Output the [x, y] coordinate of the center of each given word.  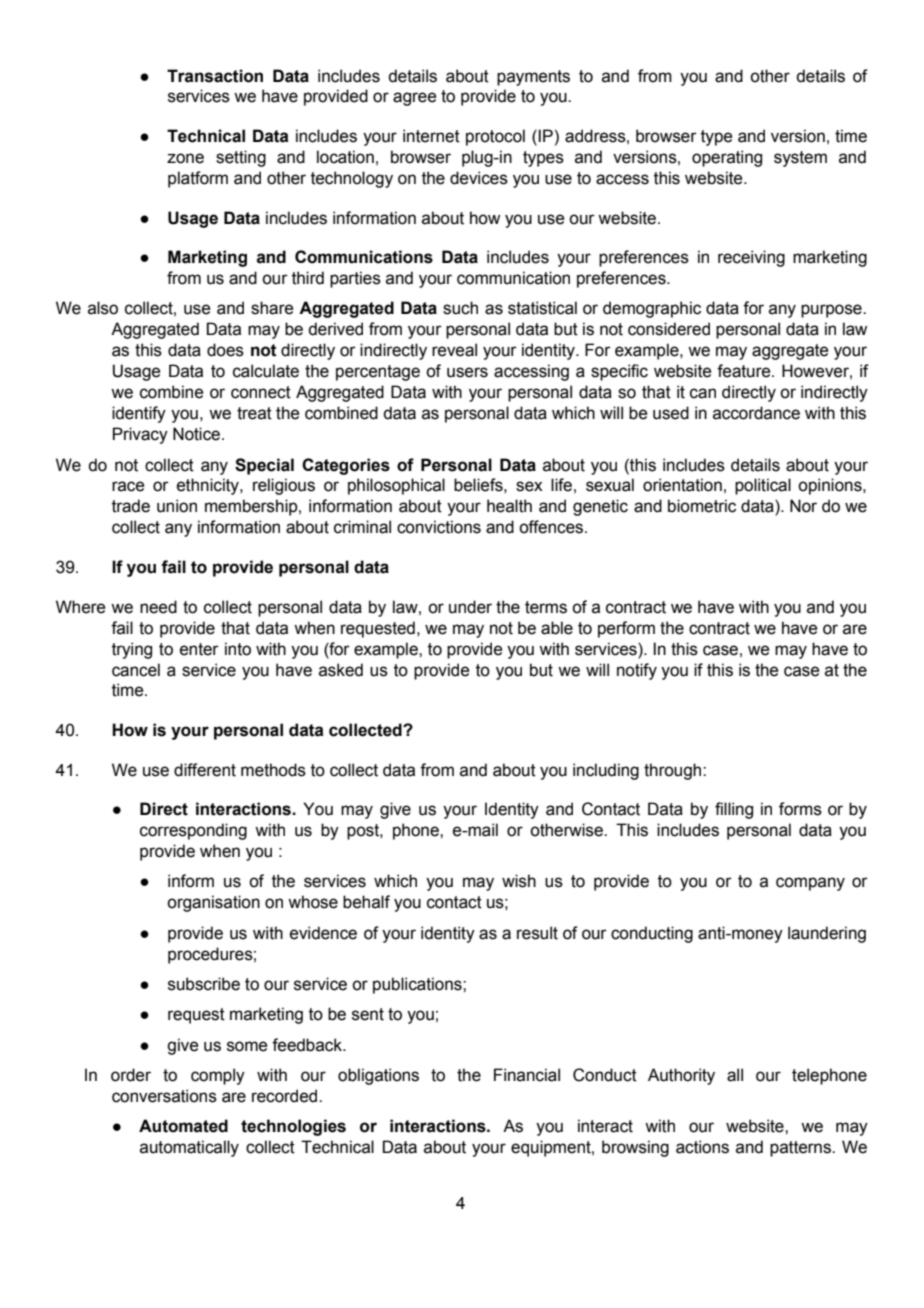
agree [414, 99]
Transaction [215, 76]
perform [626, 629]
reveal [454, 350]
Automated [183, 1126]
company [810, 884]
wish [519, 881]
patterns [801, 1149]
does [225, 350]
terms [546, 607]
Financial [527, 1075]
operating [727, 158]
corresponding [193, 831]
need [158, 607]
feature [745, 371]
